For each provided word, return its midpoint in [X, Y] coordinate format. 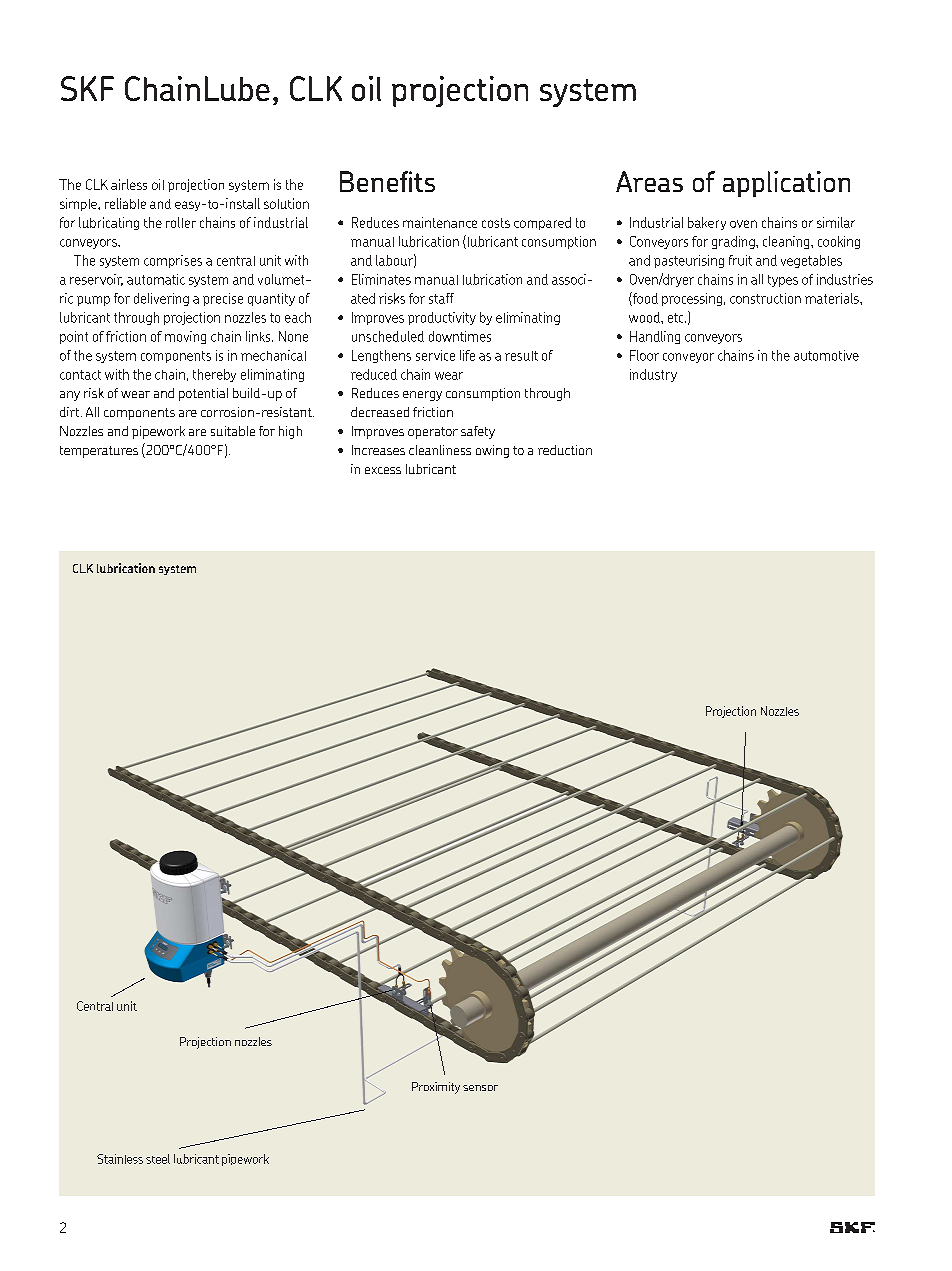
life [467, 355]
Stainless [120, 1159]
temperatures [99, 452]
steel [158, 1159]
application [786, 184]
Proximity [436, 1088]
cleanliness [440, 450]
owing [492, 451]
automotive [826, 355]
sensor [480, 1088]
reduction [565, 450]
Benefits [387, 181]
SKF [87, 88]
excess [383, 470]
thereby [214, 375]
